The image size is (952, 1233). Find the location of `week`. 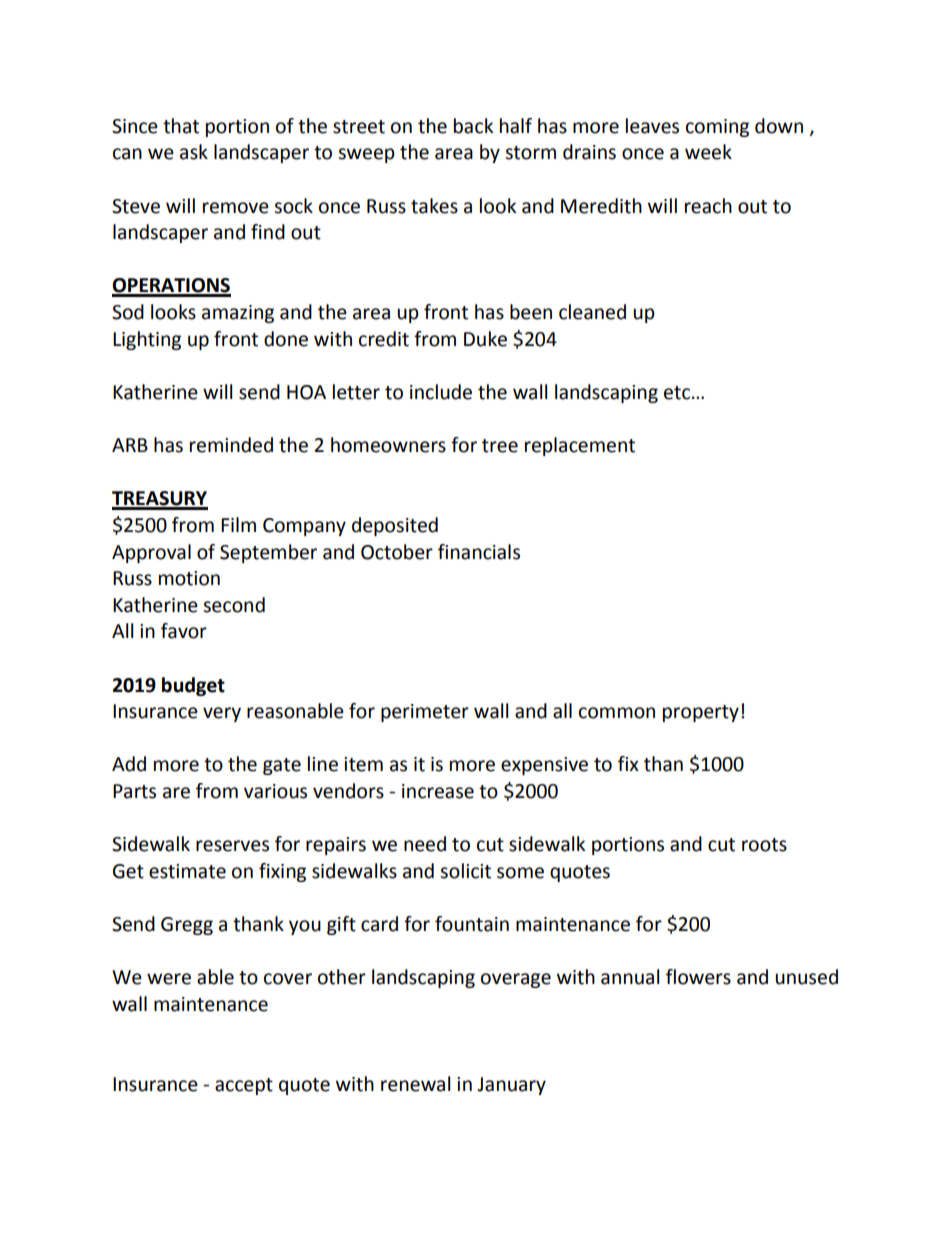

week is located at coordinates (708, 152).
